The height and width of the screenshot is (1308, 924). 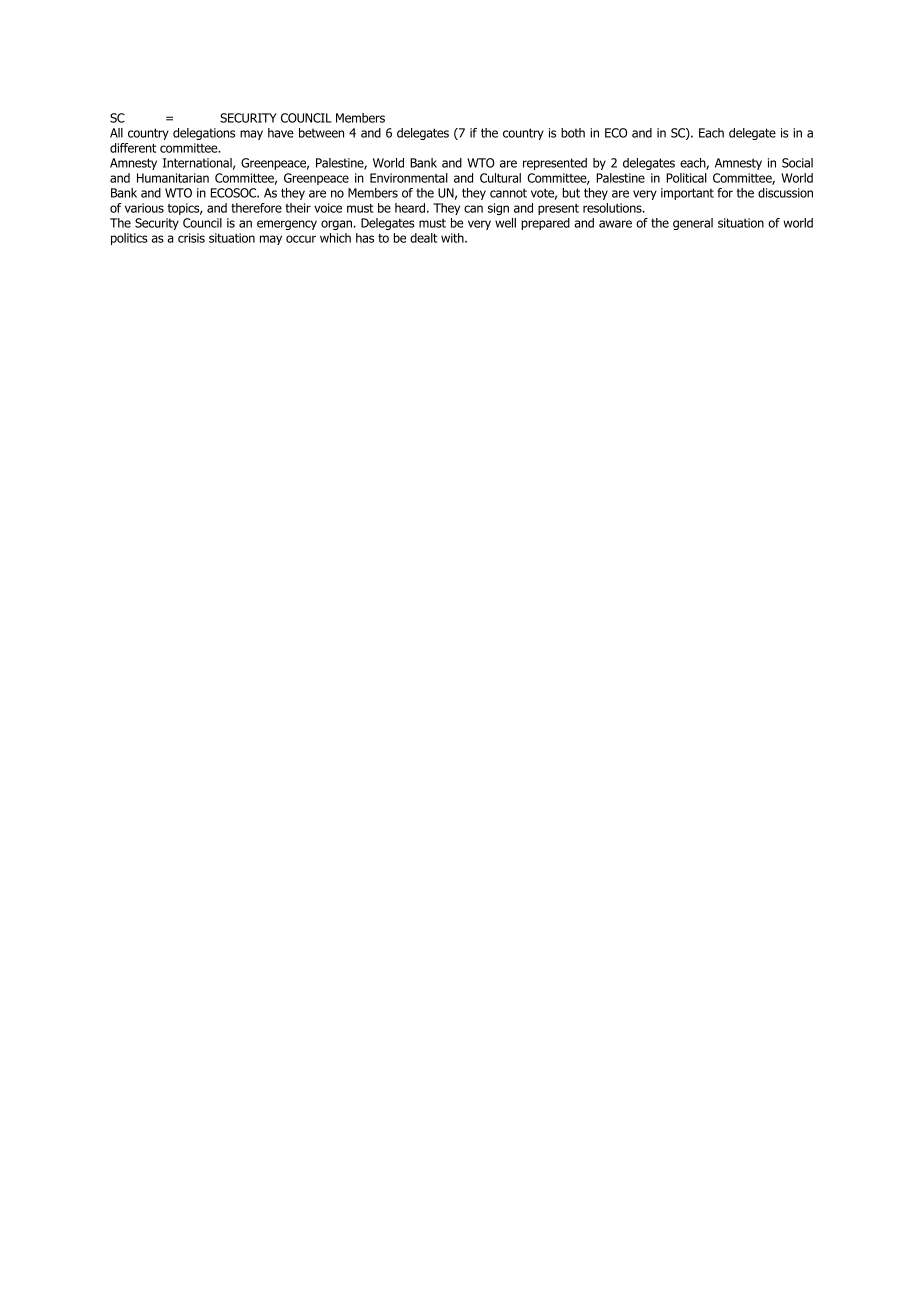 I want to click on various, so click(x=144, y=208).
